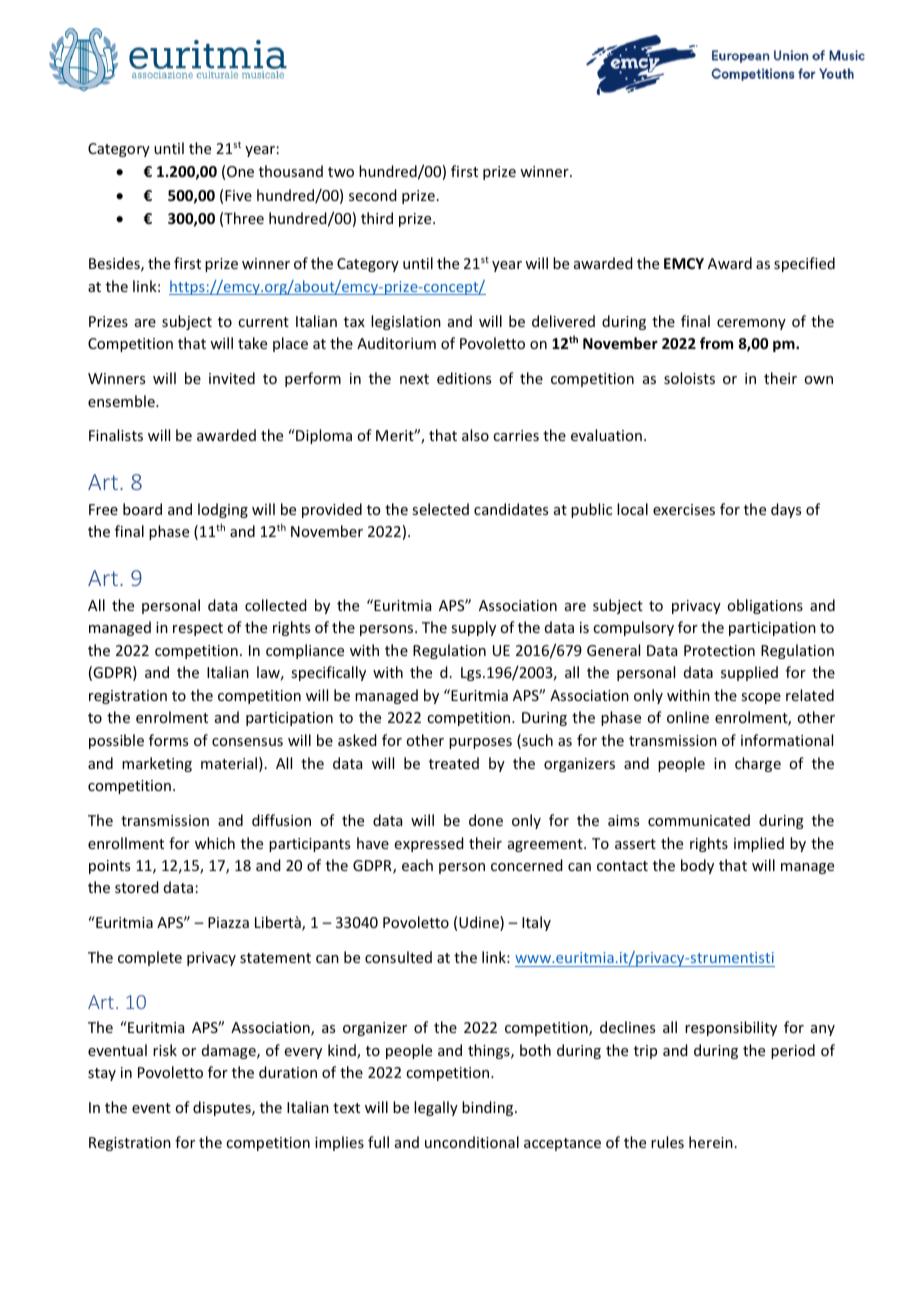 Image resolution: width=924 pixels, height=1307 pixels. Describe the element at coordinates (699, 820) in the screenshot. I see `communicated` at that location.
